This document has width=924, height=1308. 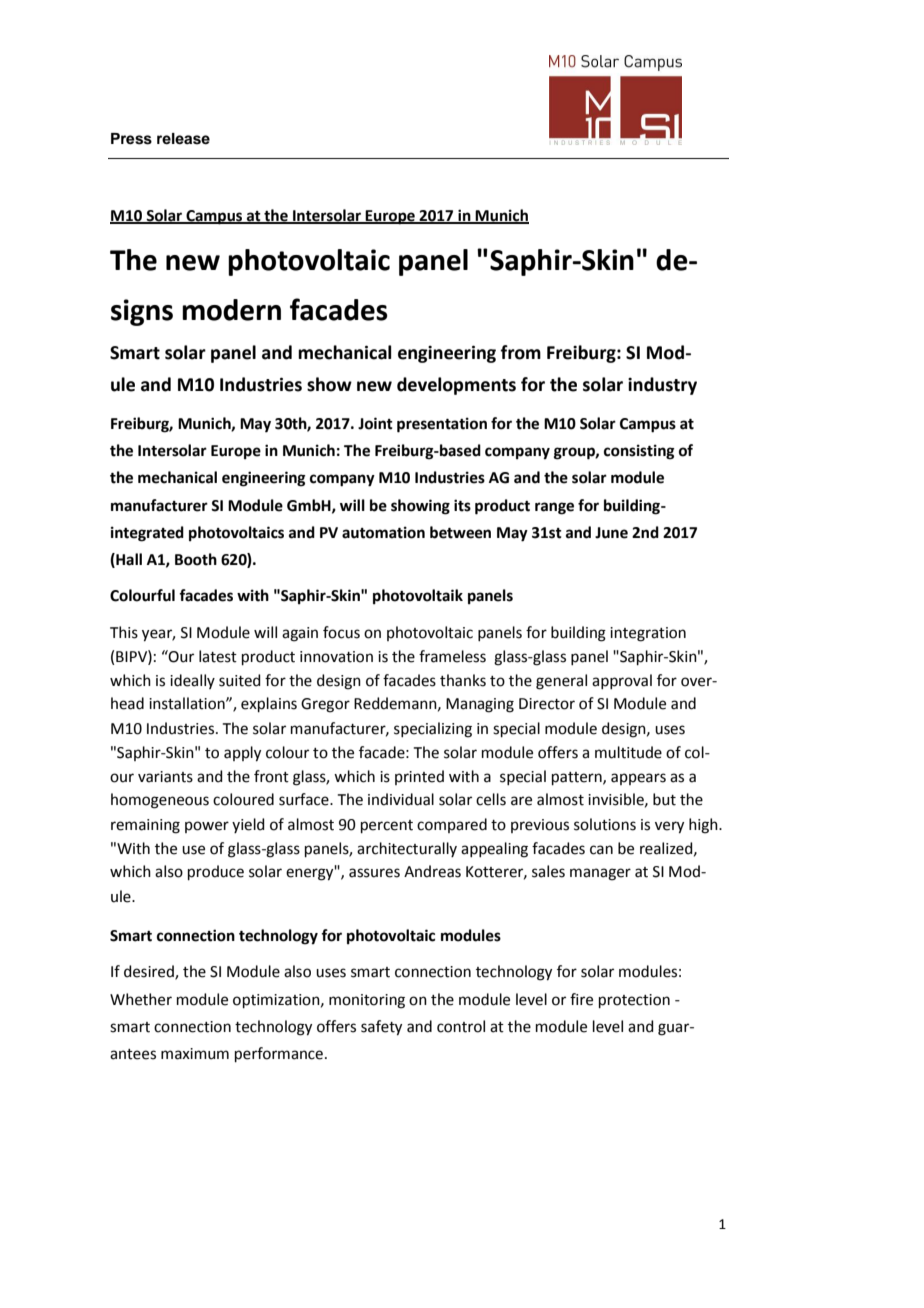 I want to click on release, so click(x=183, y=139).
